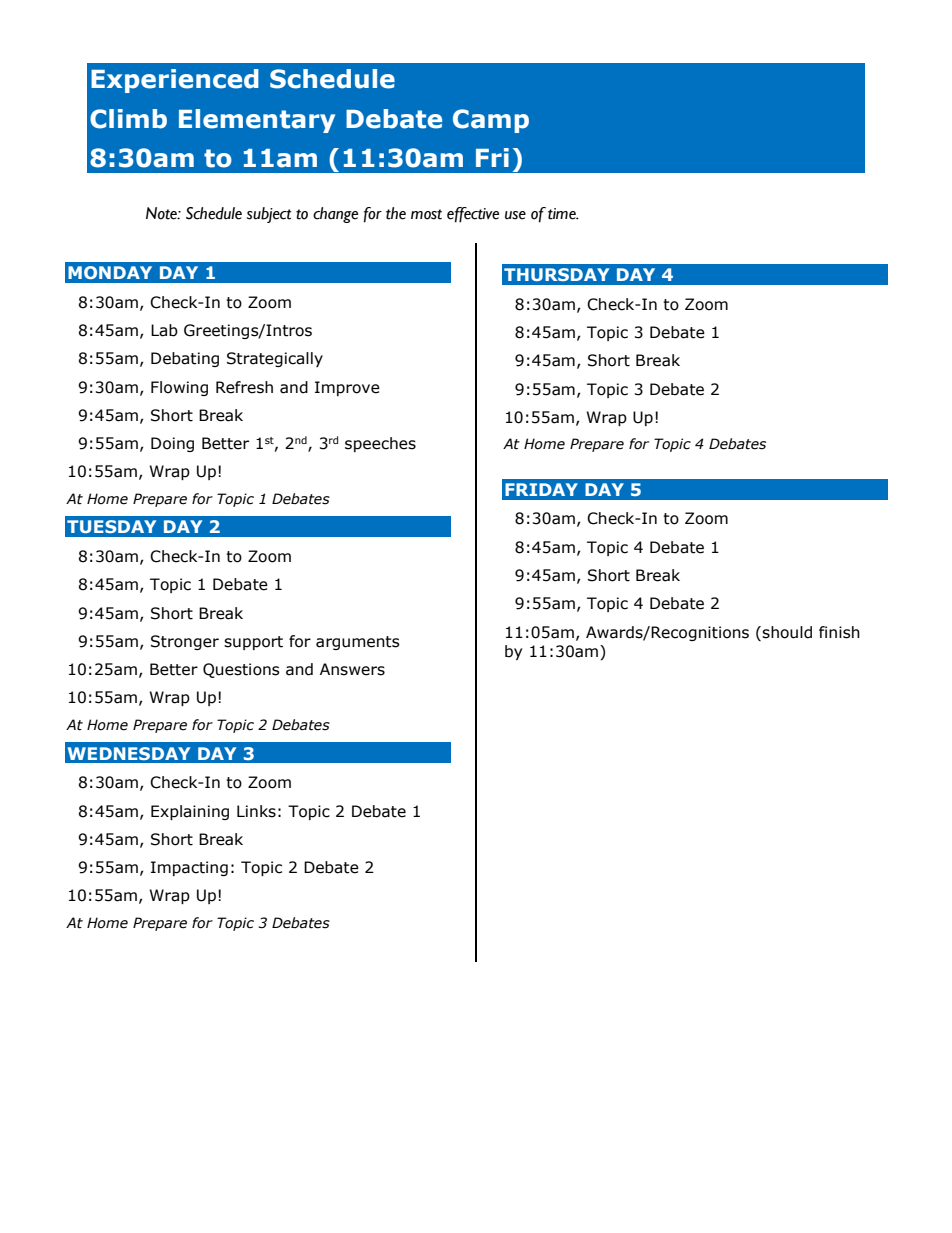 The image size is (952, 1233). Describe the element at coordinates (491, 121) in the screenshot. I see `Camp` at that location.
